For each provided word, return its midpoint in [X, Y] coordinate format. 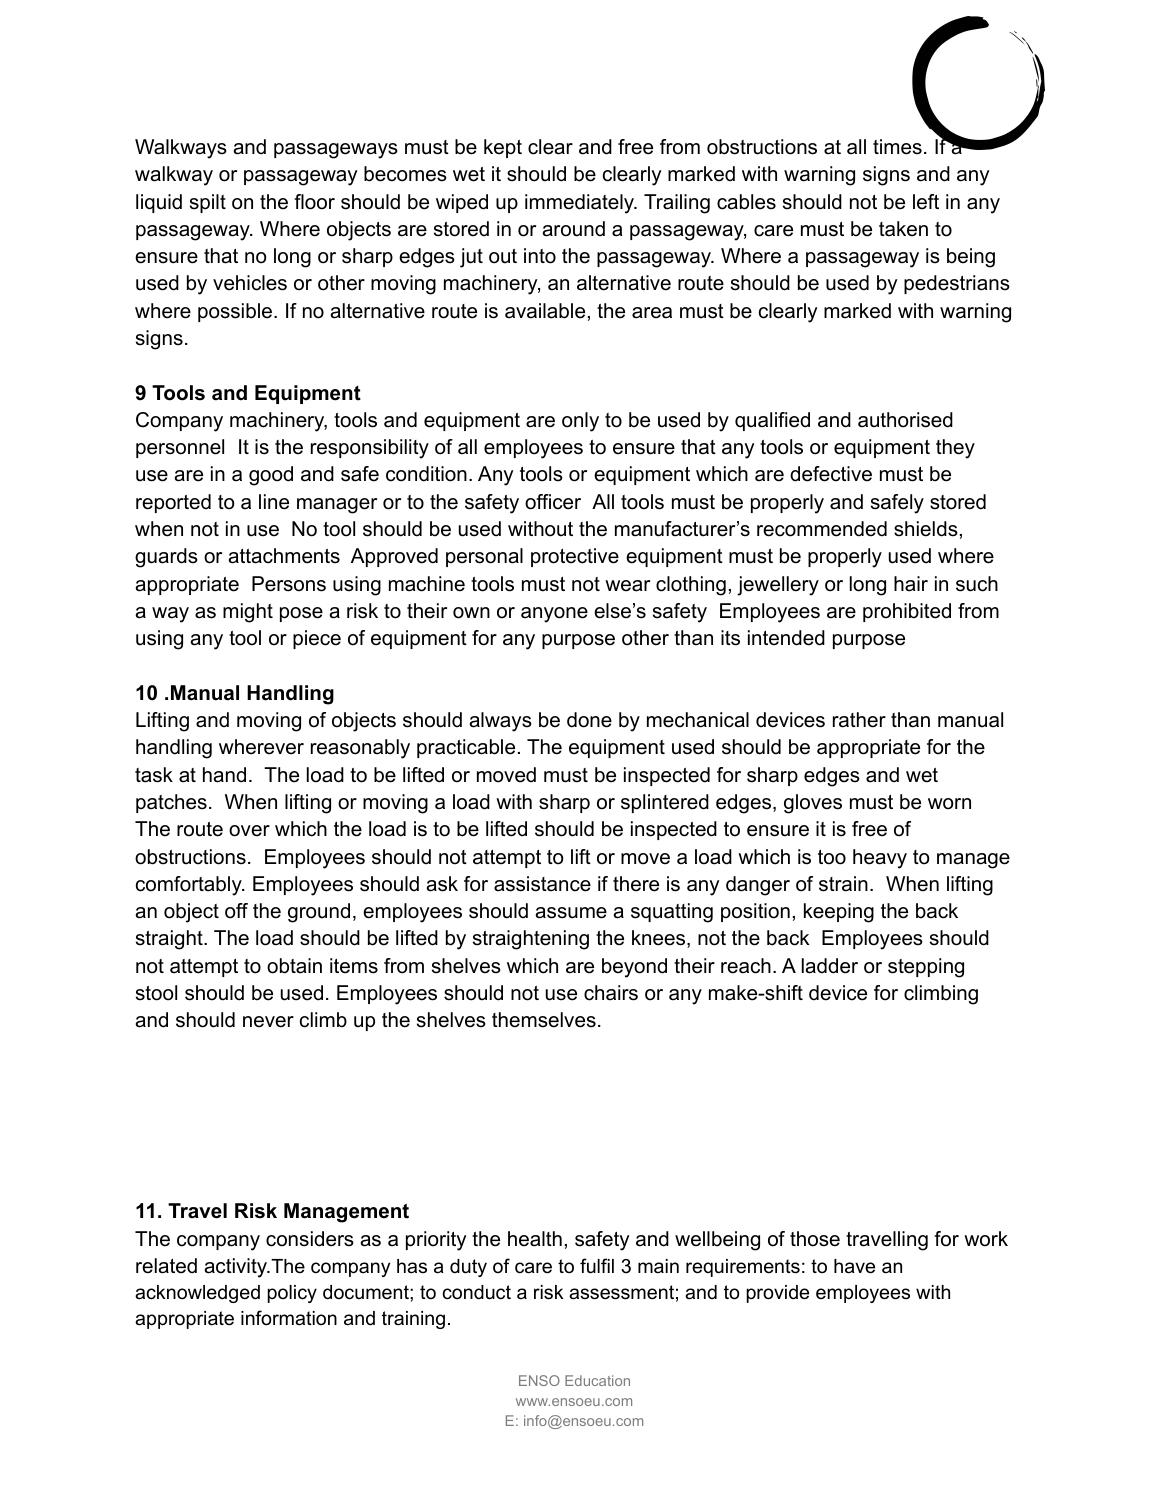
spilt [208, 203]
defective [831, 474]
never [268, 1022]
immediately [580, 204]
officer [553, 502]
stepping [926, 968]
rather [859, 720]
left [926, 202]
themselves [544, 1020]
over [249, 831]
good [271, 476]
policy [292, 1294]
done [589, 720]
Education [597, 1380]
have [854, 1266]
